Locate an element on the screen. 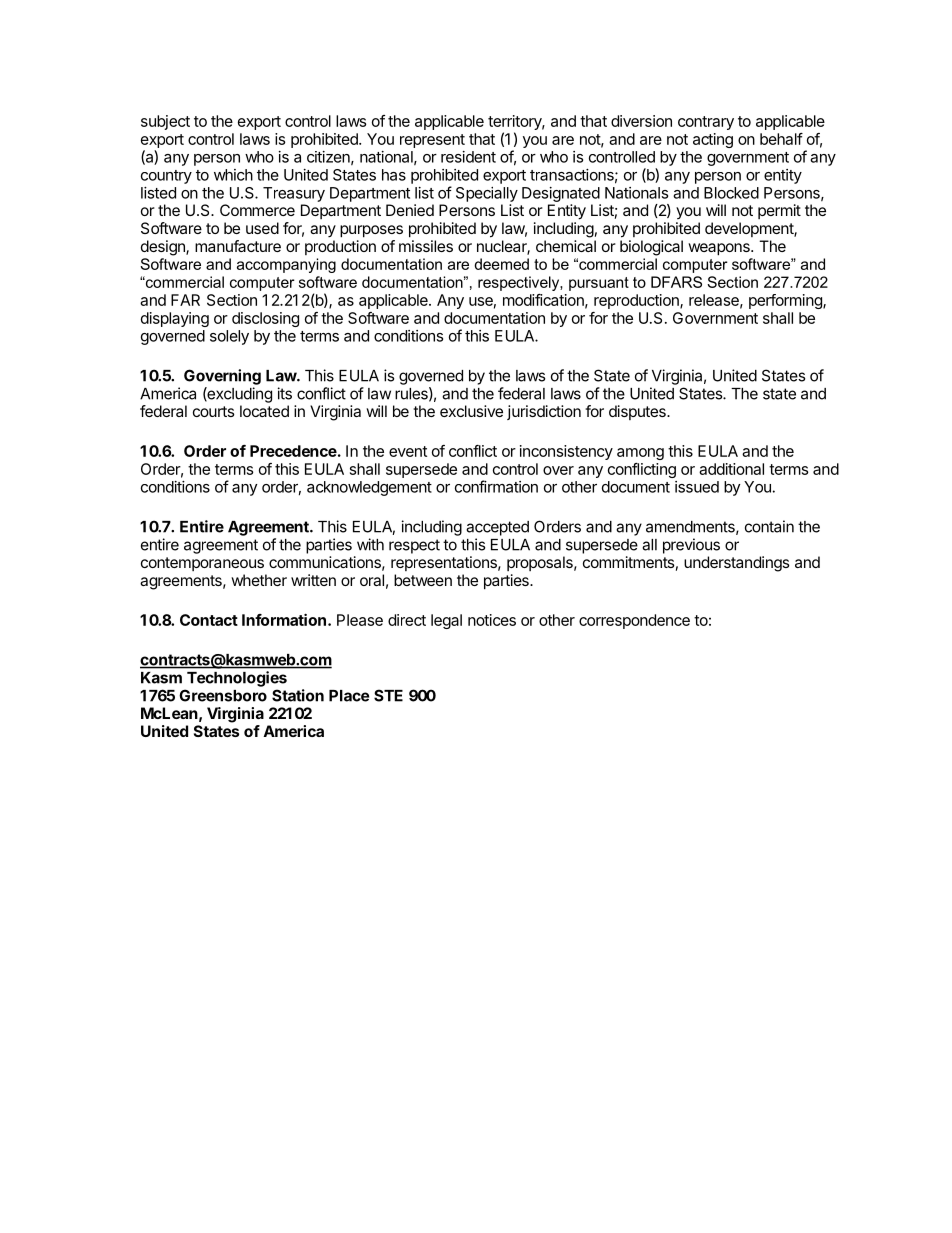 The height and width of the screenshot is (1233, 952). which is located at coordinates (233, 175).
